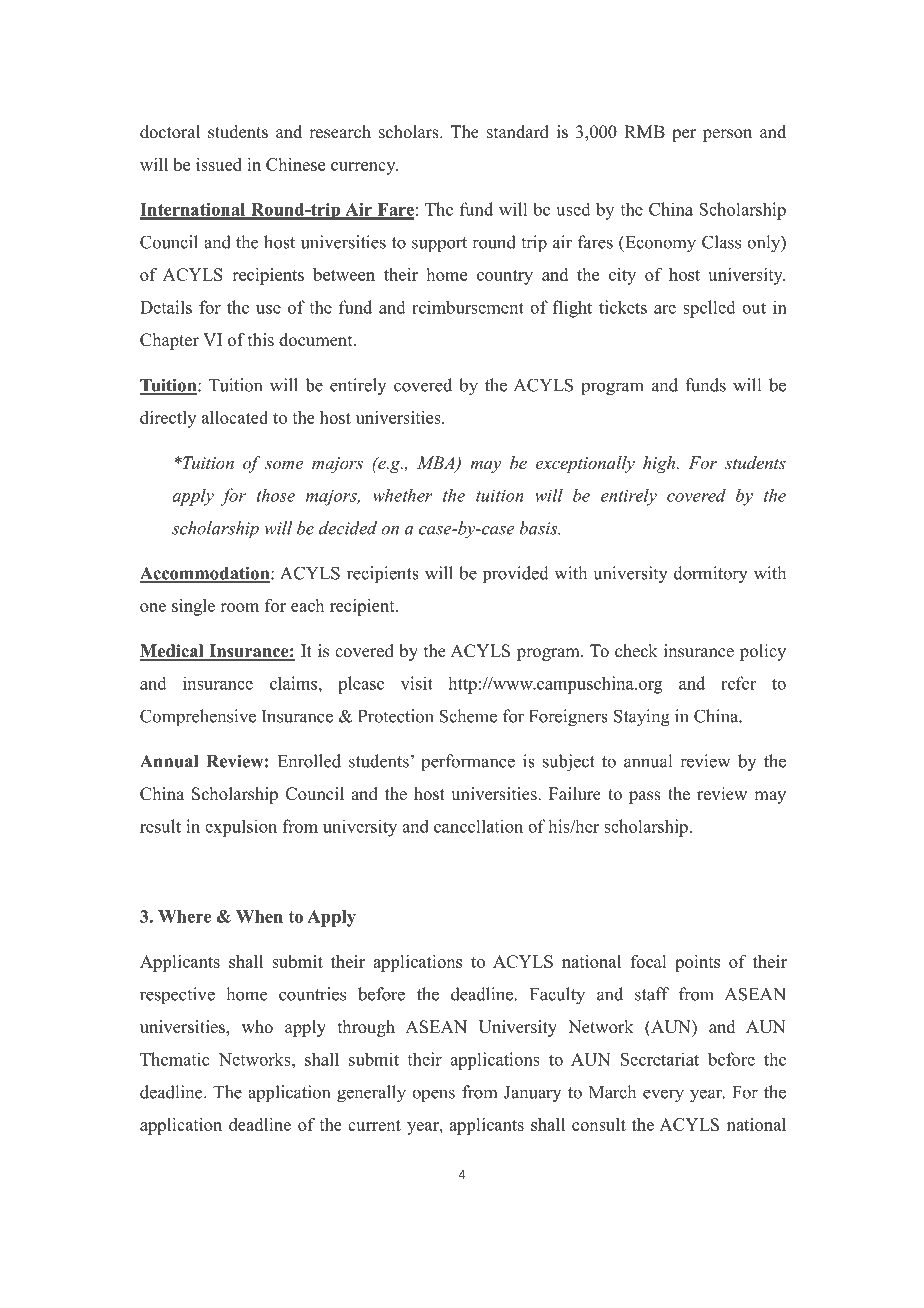  I want to click on MBA, so click(437, 463).
